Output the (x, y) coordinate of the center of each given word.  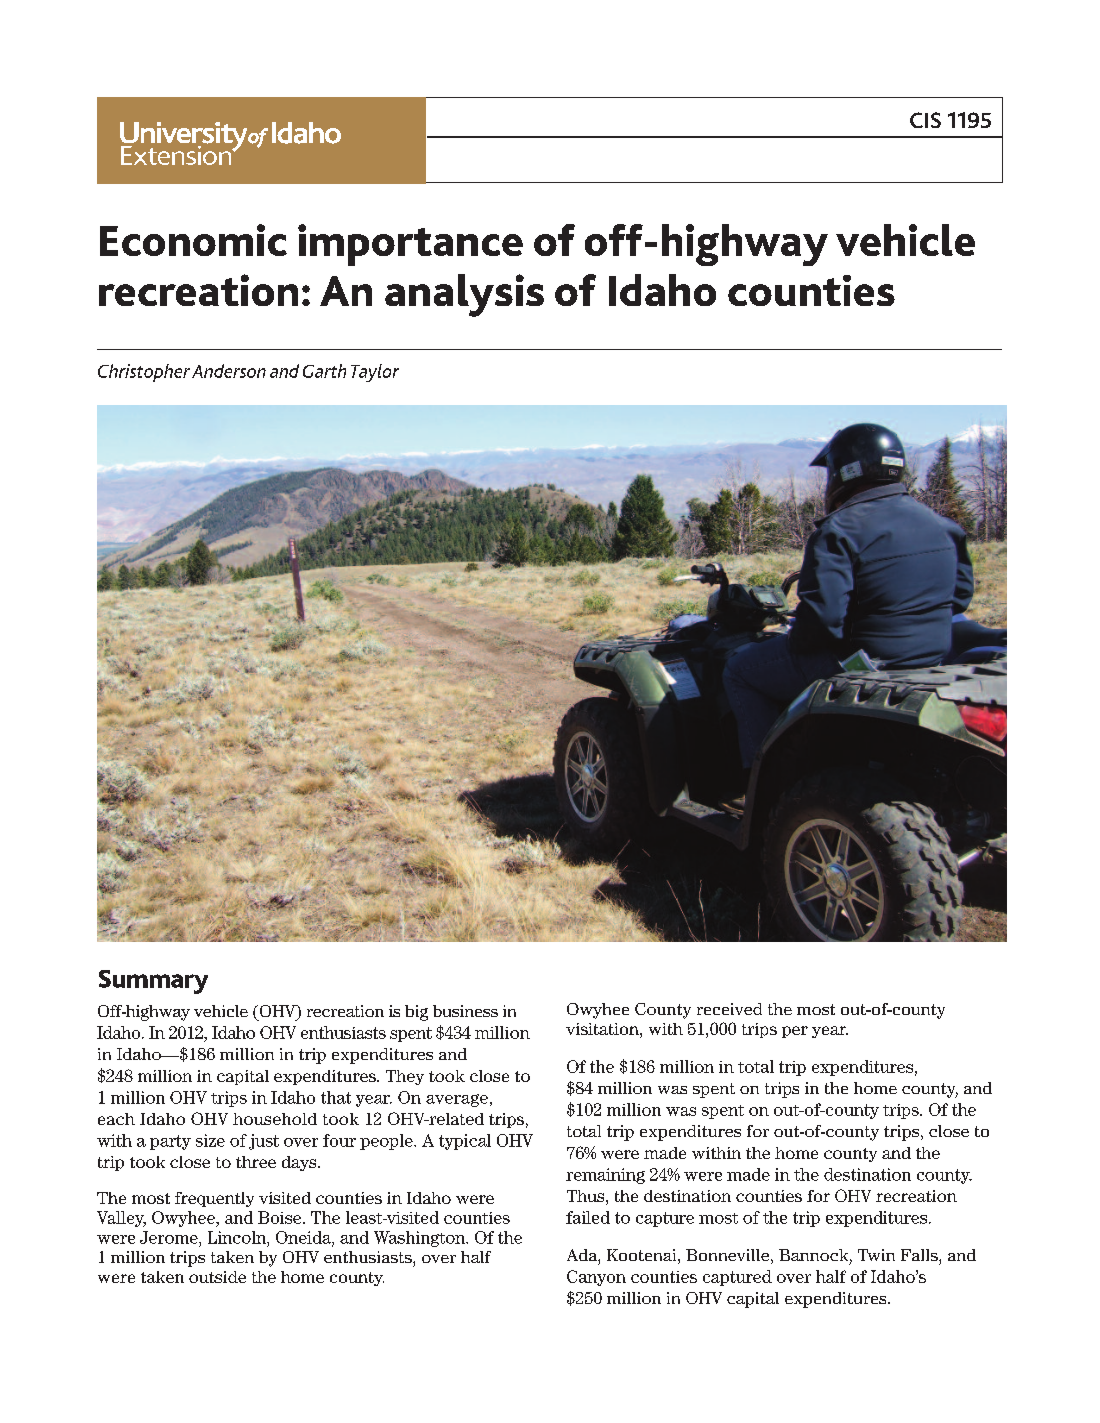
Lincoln (238, 1237)
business (465, 1011)
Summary (153, 982)
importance (410, 245)
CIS (925, 120)
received (729, 1009)
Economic (193, 240)
